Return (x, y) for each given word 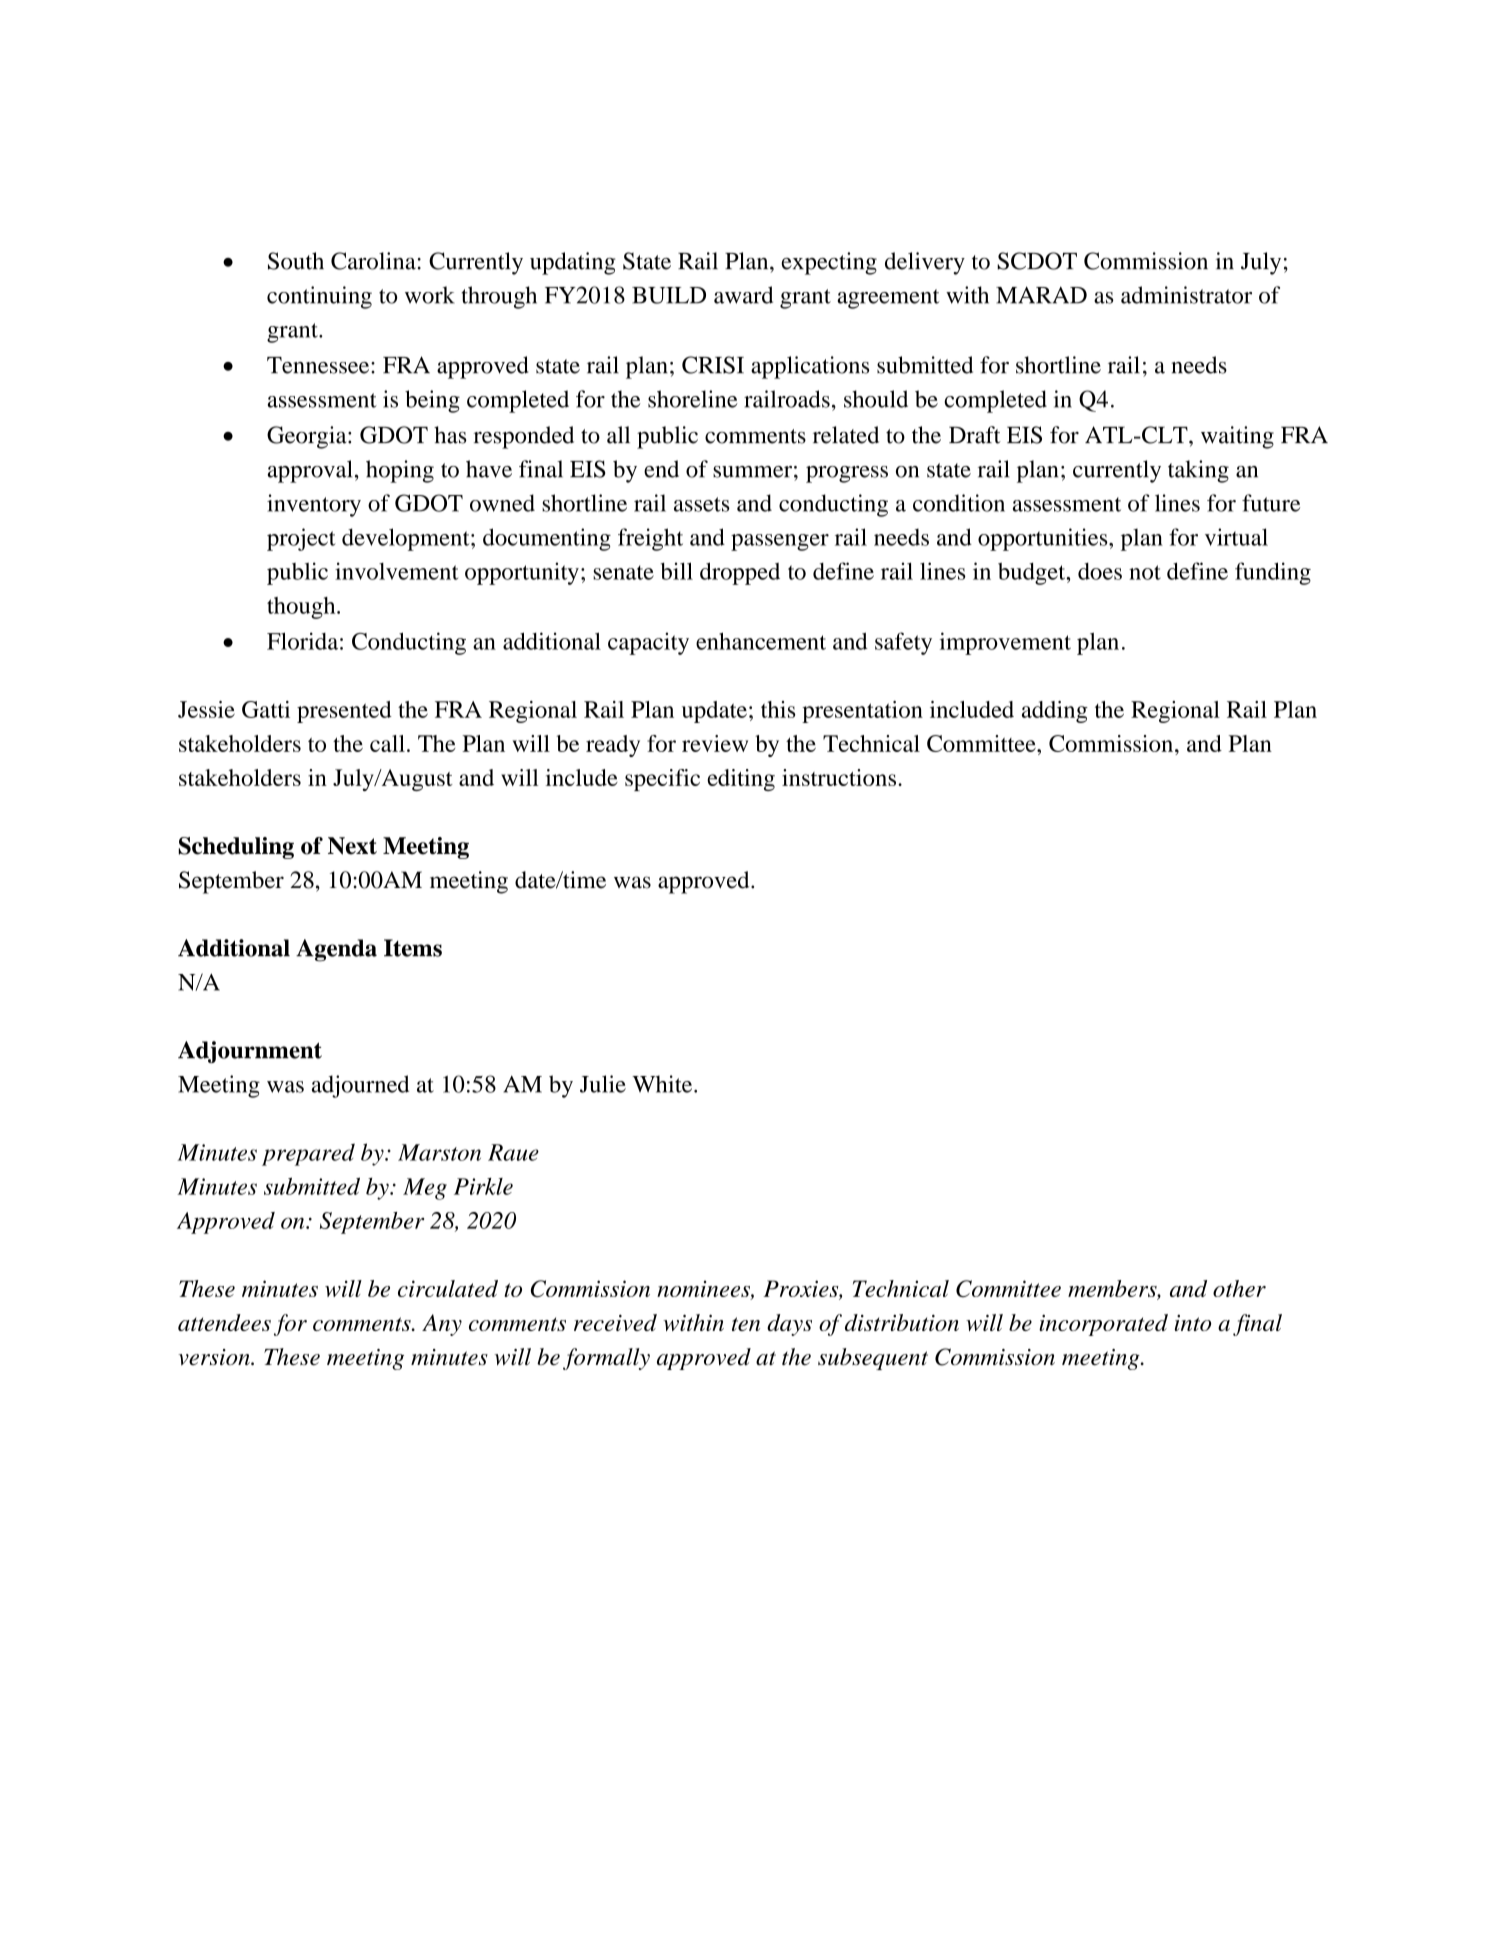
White (663, 1084)
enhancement (761, 641)
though (302, 608)
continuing (319, 297)
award (743, 295)
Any (442, 1325)
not (1145, 572)
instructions (840, 777)
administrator (1186, 295)
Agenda (336, 950)
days (789, 1325)
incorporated (1103, 1325)
